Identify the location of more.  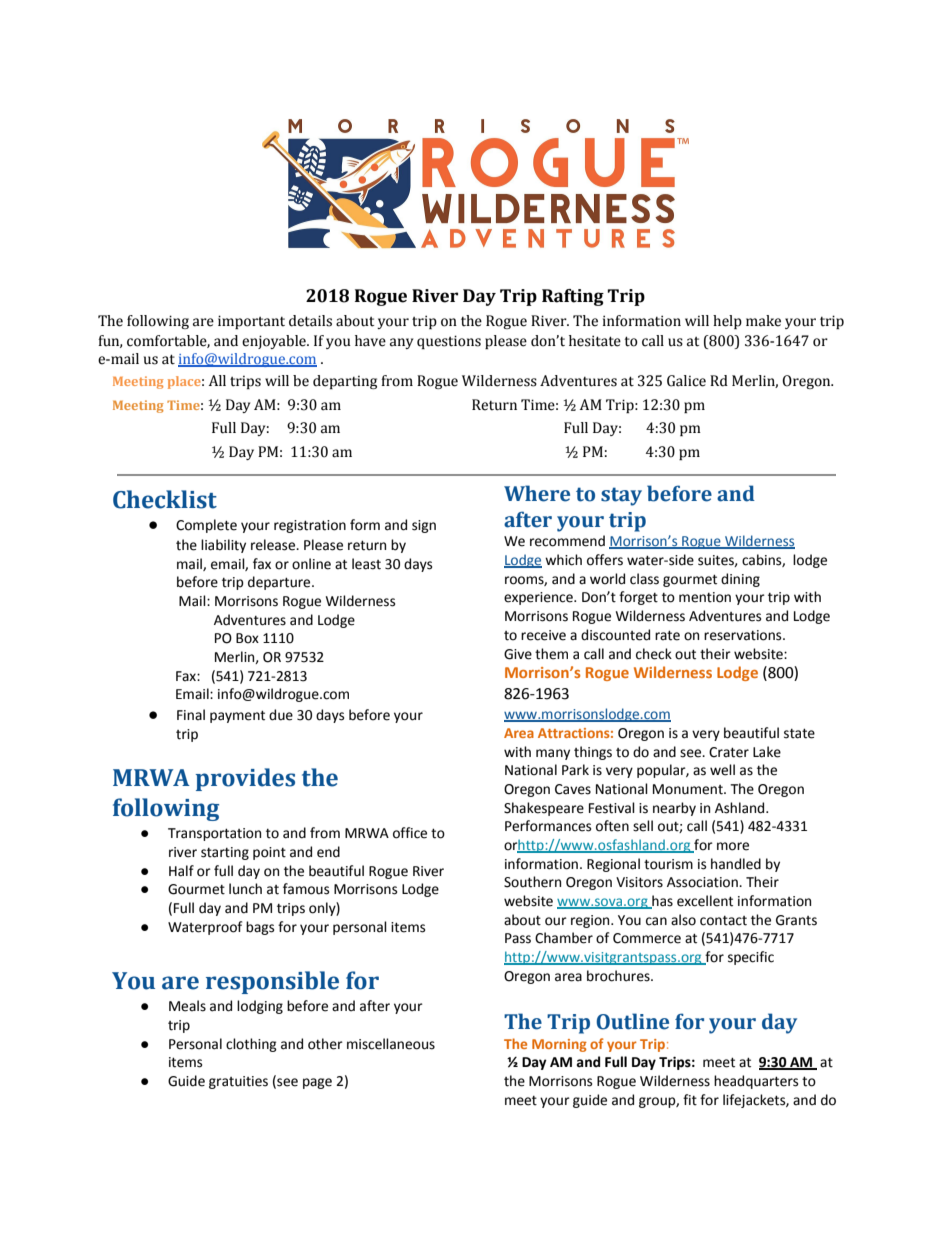
(733, 846).
